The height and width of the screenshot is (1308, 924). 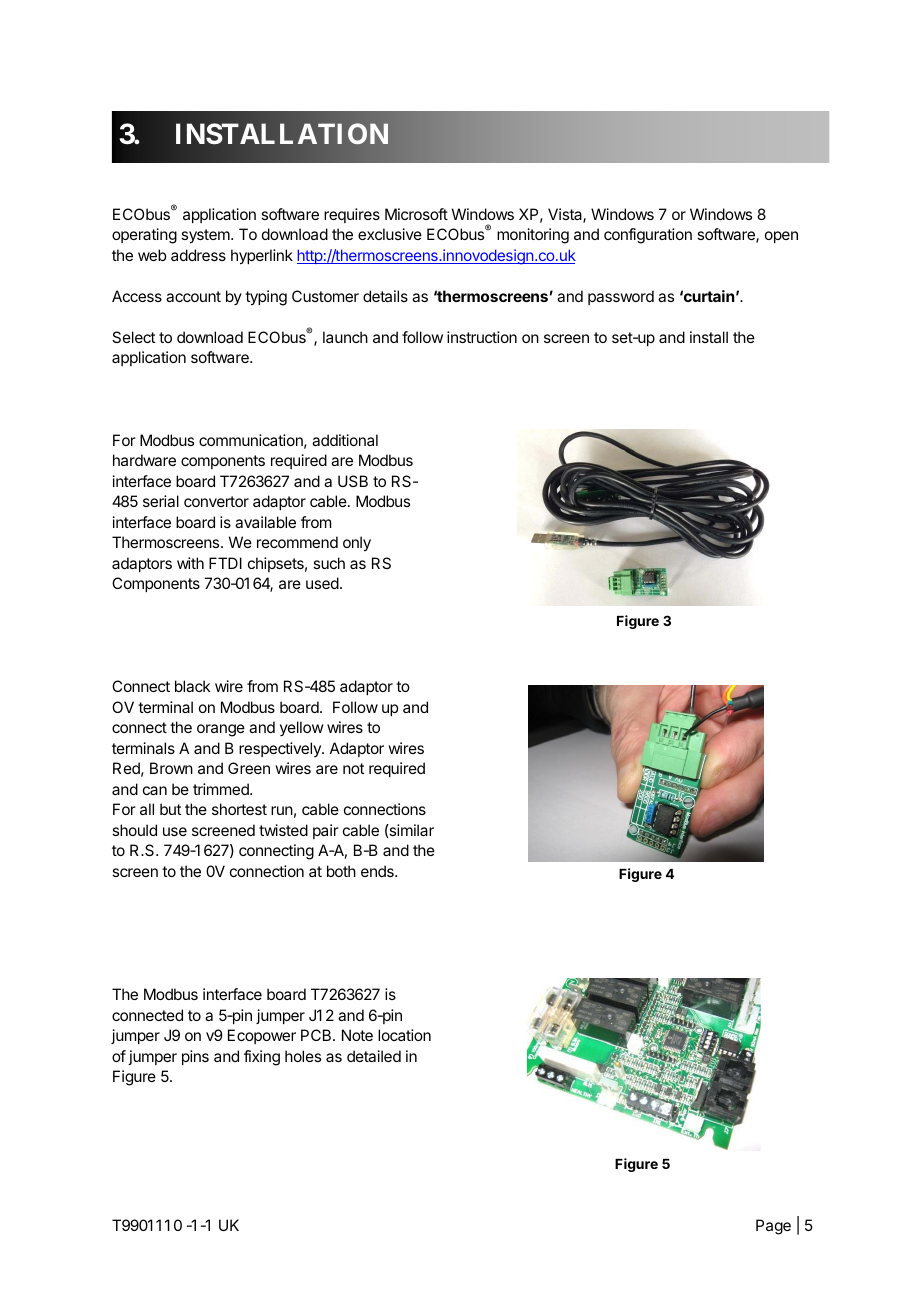 What do you see at coordinates (416, 214) in the screenshot?
I see `Microsoft` at bounding box center [416, 214].
